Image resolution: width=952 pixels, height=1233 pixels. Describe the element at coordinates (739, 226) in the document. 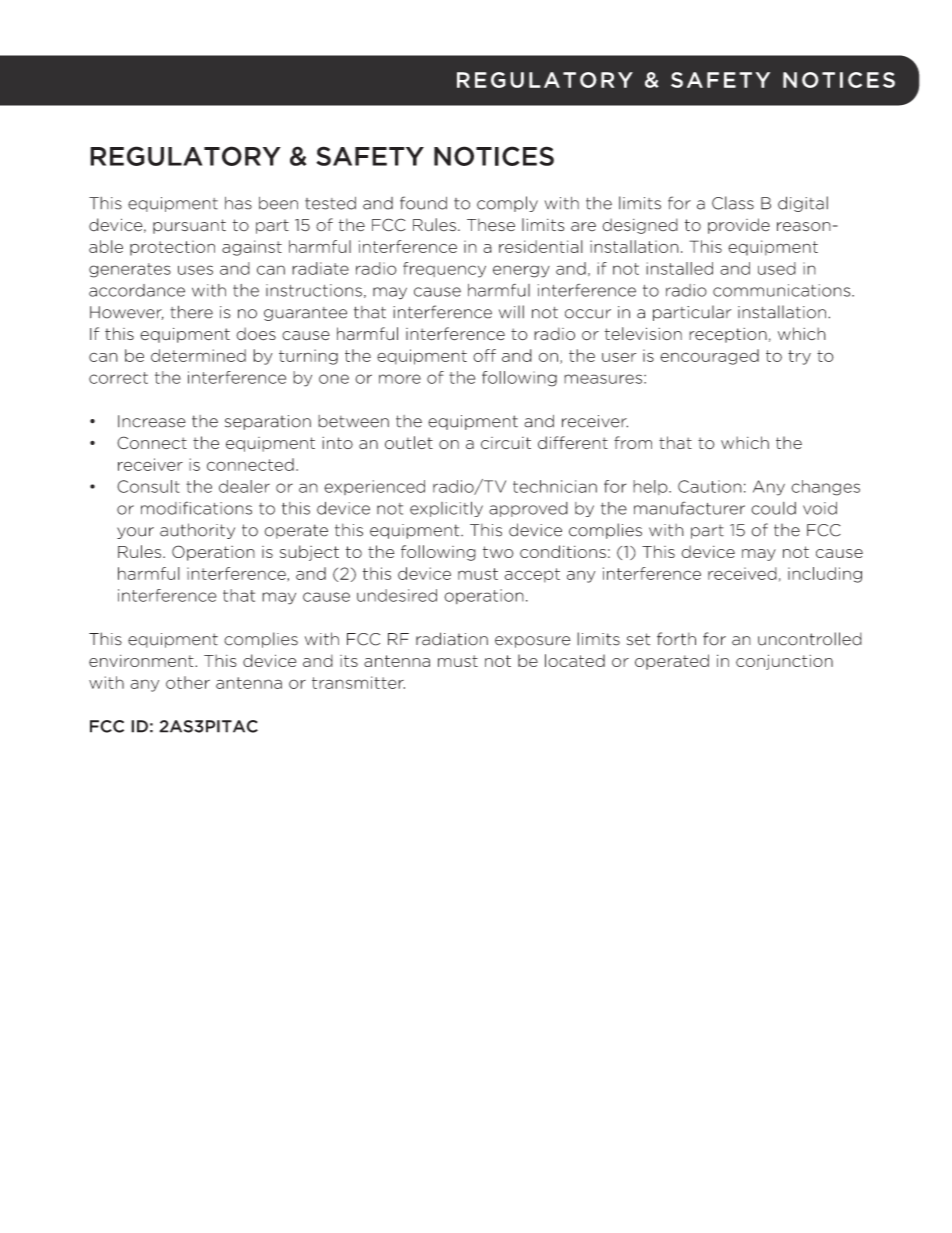

I see `provide` at that location.
